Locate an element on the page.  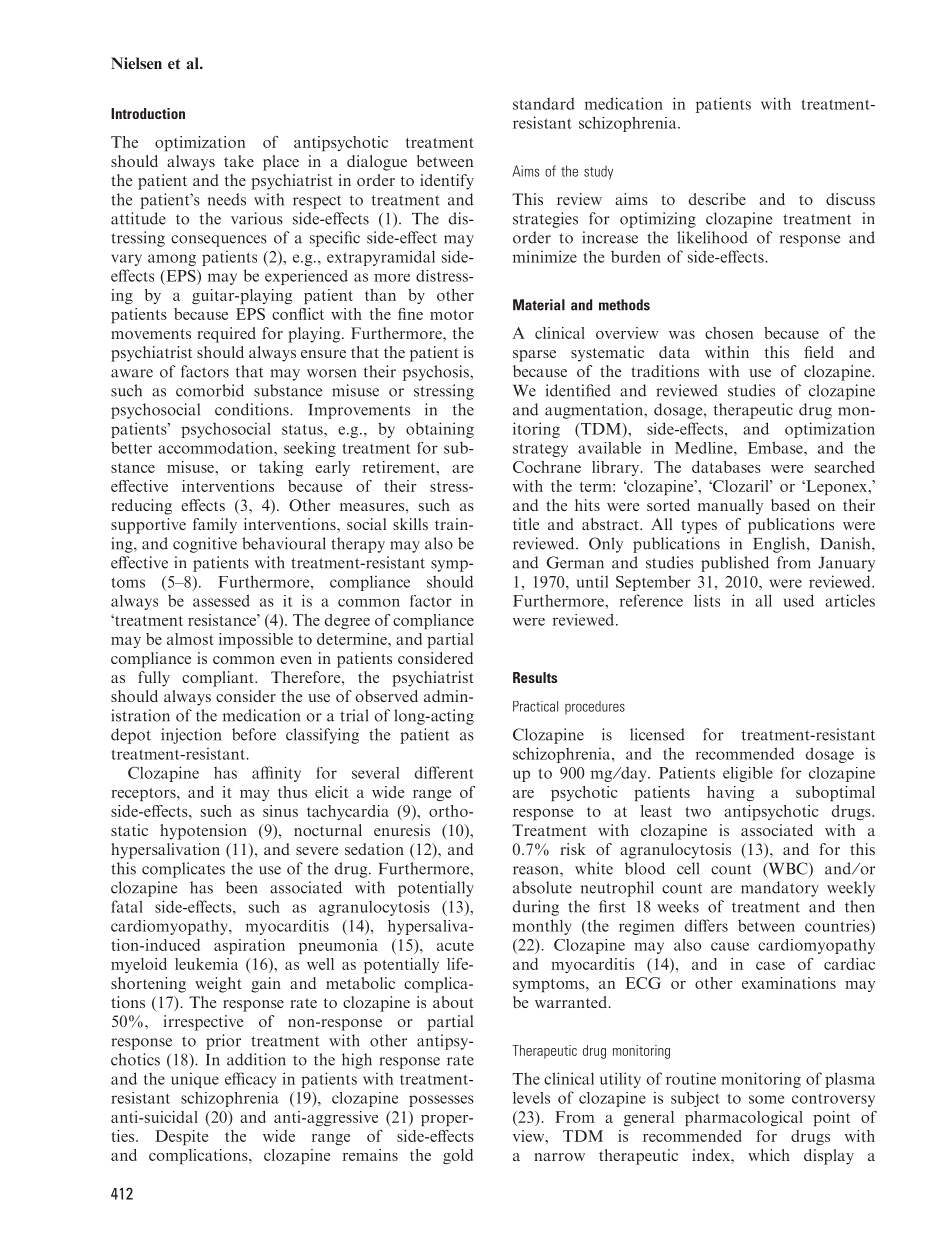
describe is located at coordinates (717, 199).
